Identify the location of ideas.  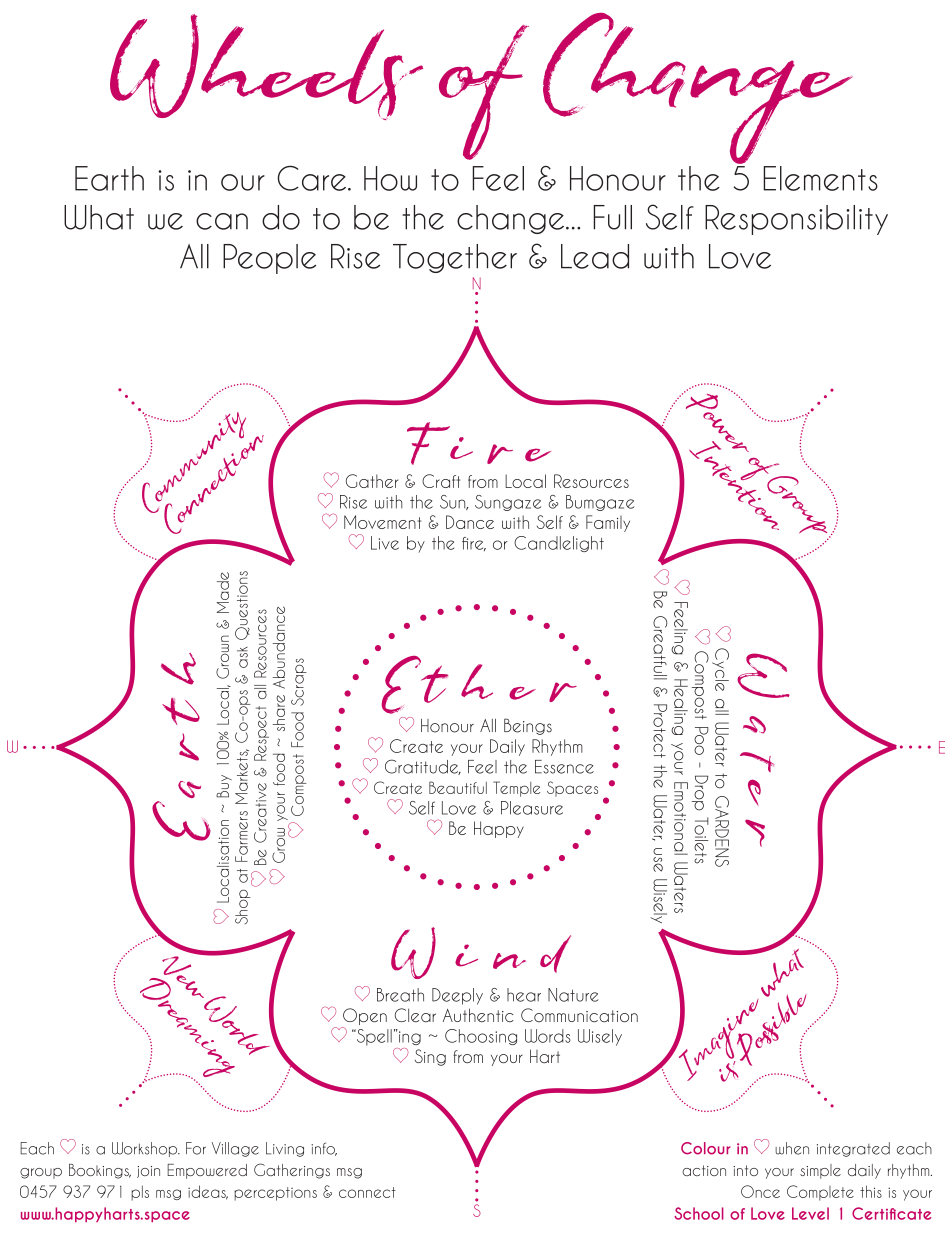
(208, 1192).
